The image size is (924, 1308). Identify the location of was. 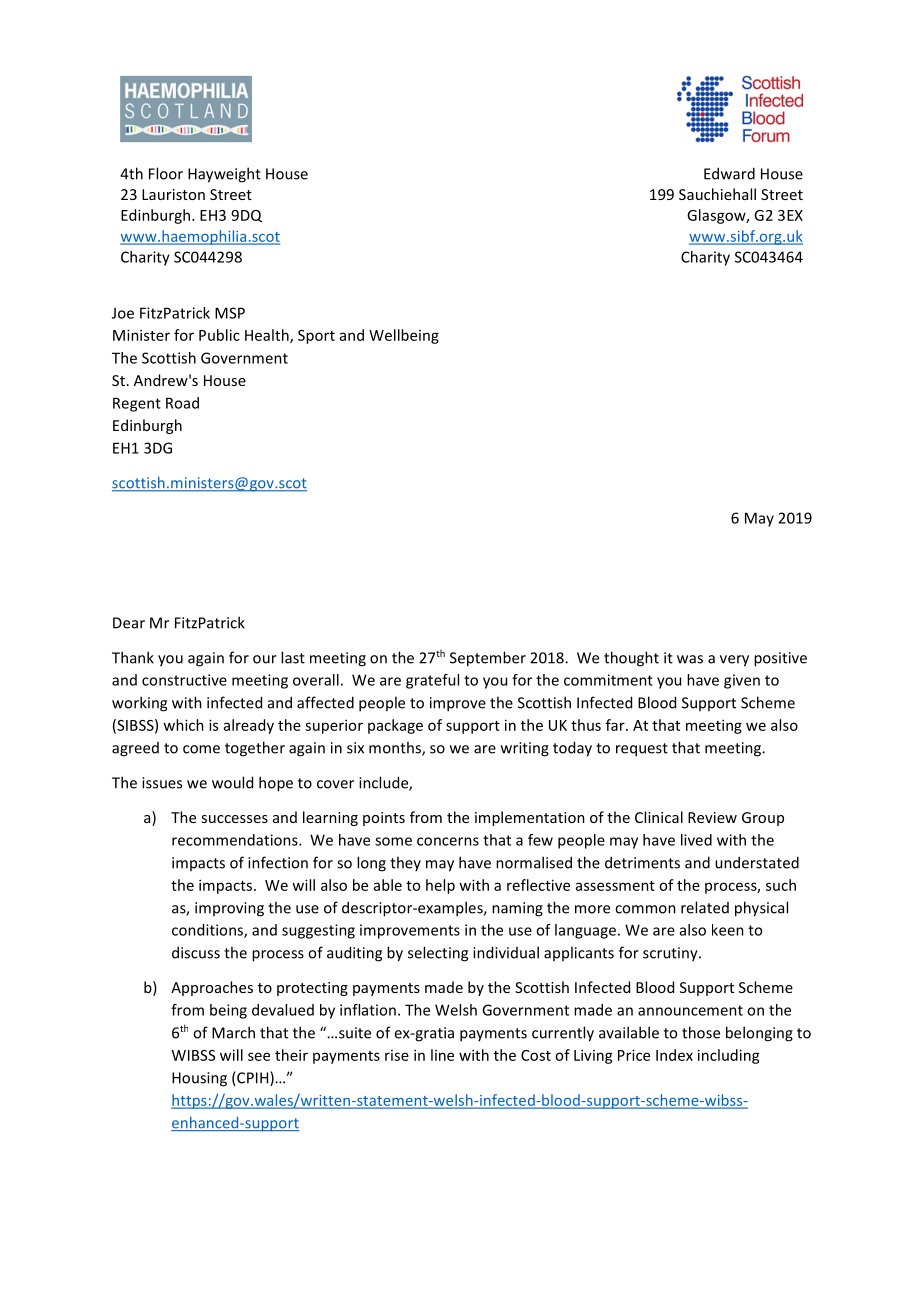
(690, 659).
